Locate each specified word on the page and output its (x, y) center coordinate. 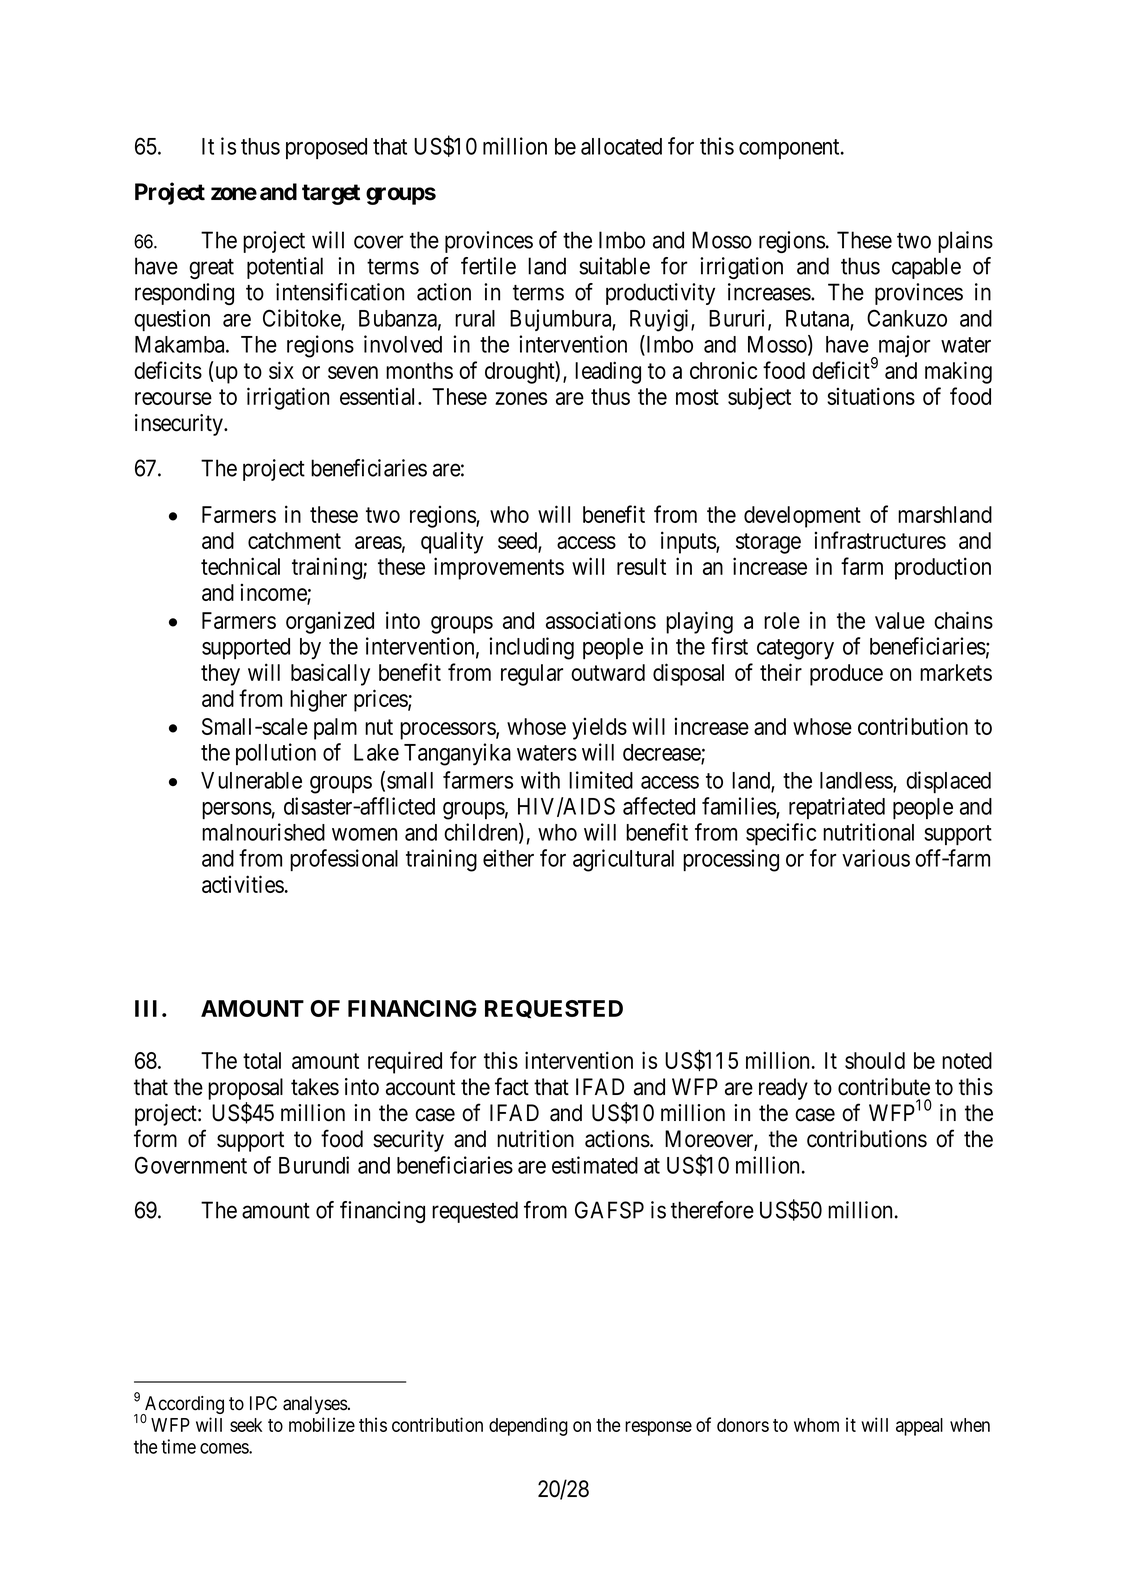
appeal (919, 1427)
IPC (263, 1403)
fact (512, 1086)
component (790, 149)
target (331, 194)
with (540, 780)
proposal (245, 1089)
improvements (499, 568)
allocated (621, 146)
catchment (294, 540)
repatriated (837, 808)
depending (528, 1426)
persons (237, 810)
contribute (884, 1087)
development (802, 517)
